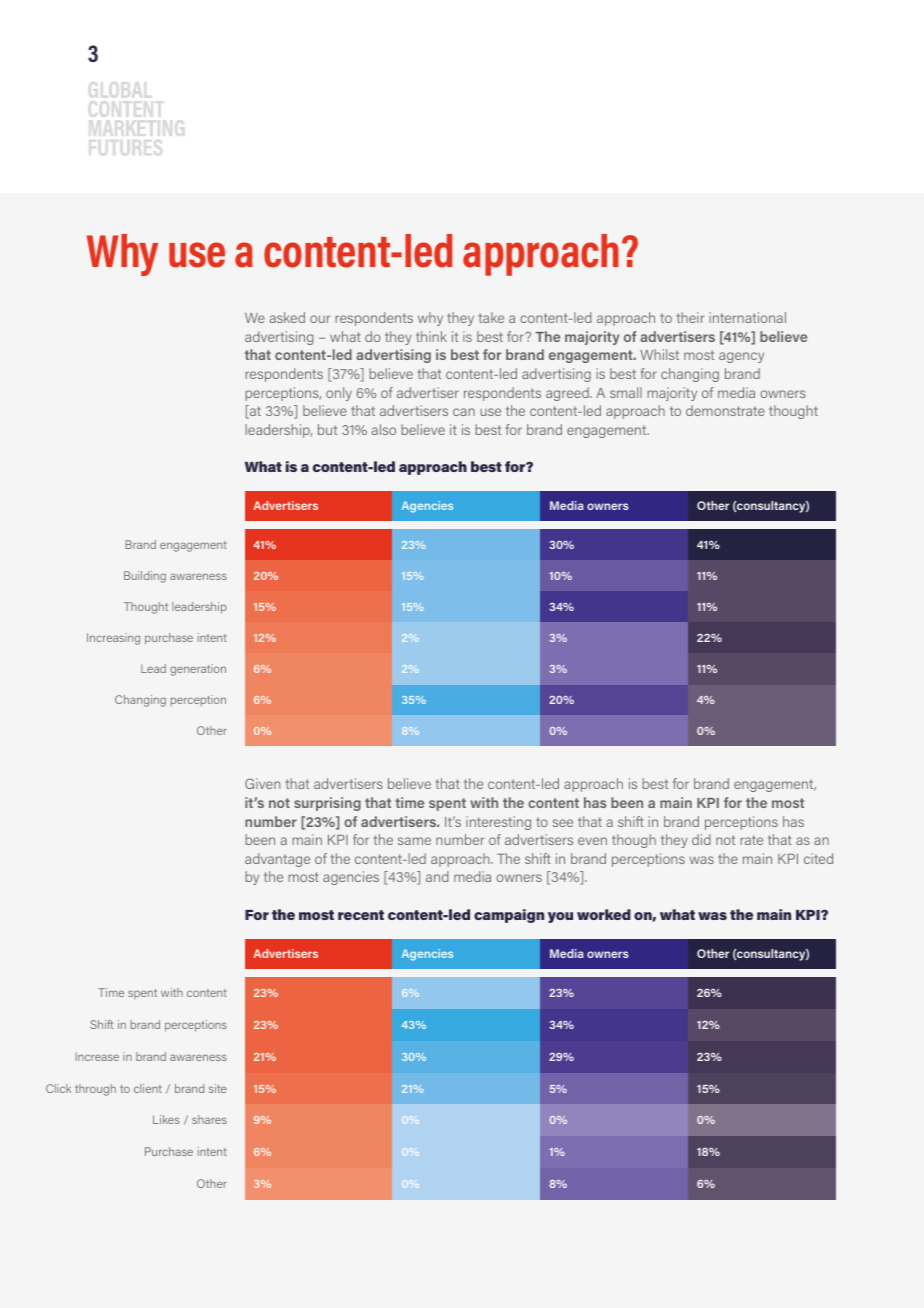 The width and height of the screenshot is (924, 1308). What do you see at coordinates (145, 577) in the screenshot?
I see `Building` at bounding box center [145, 577].
